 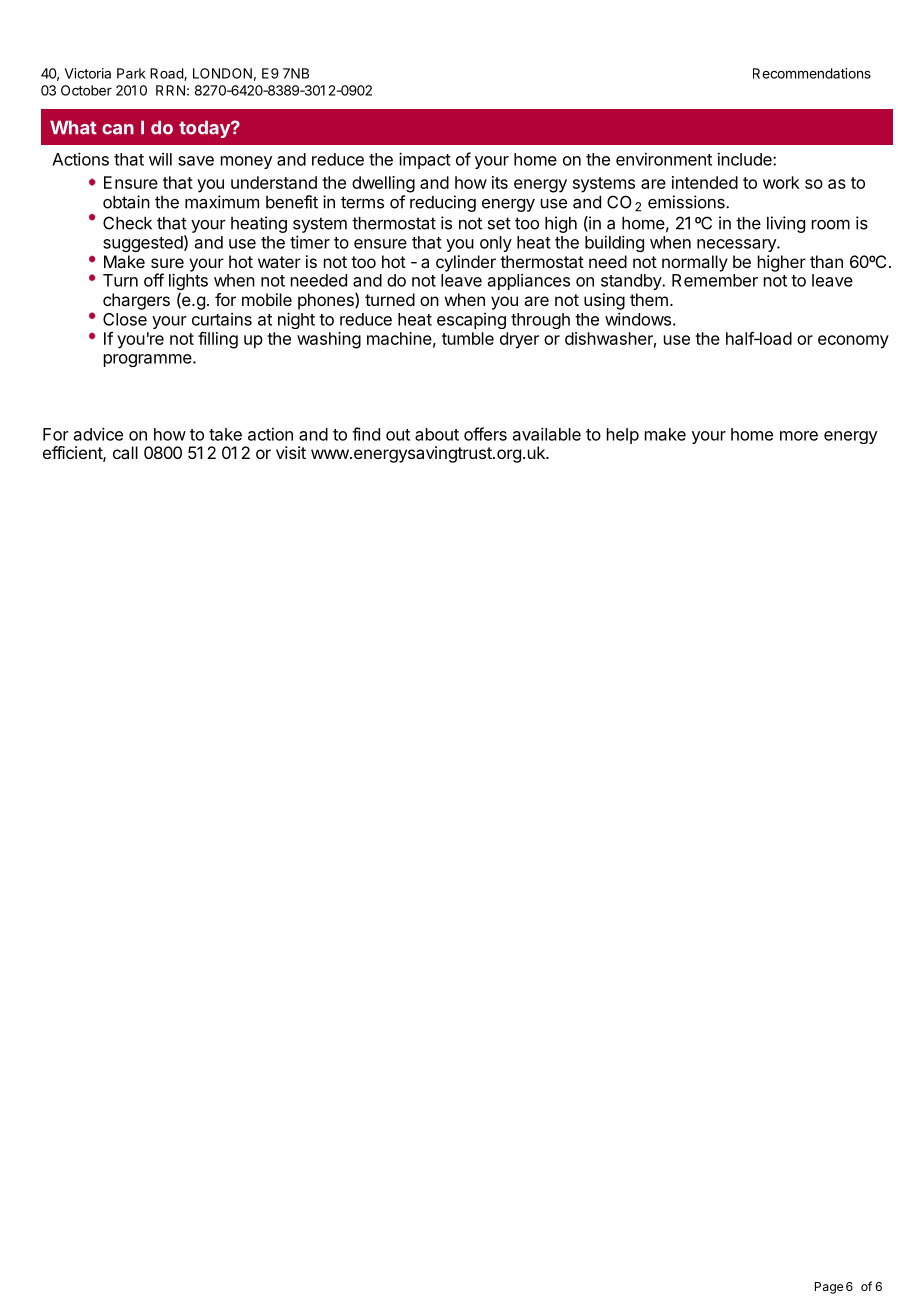 What do you see at coordinates (799, 436) in the screenshot?
I see `more` at bounding box center [799, 436].
